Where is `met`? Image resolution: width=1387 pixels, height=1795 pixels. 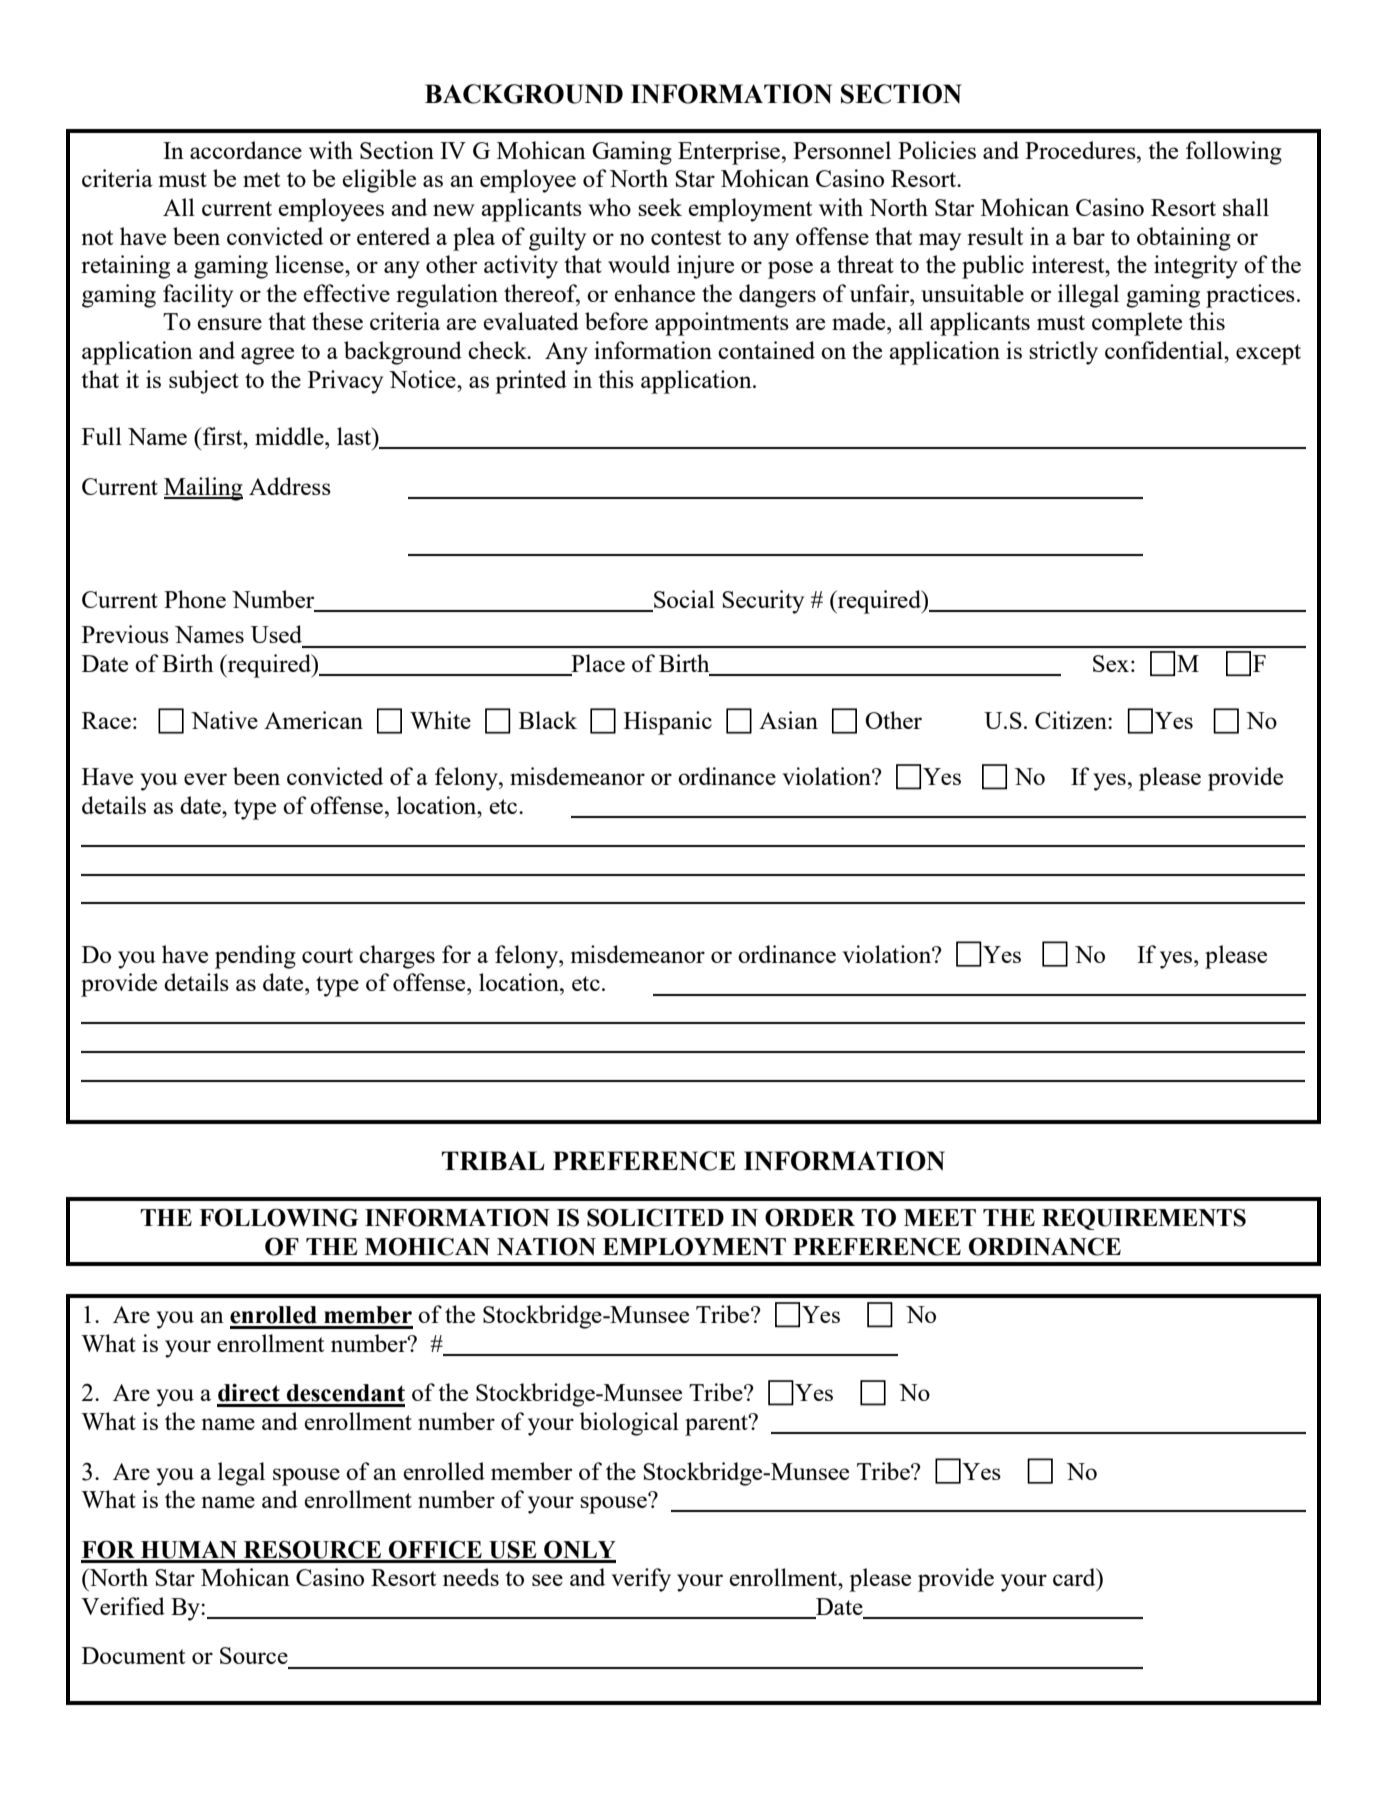
met is located at coordinates (261, 179).
